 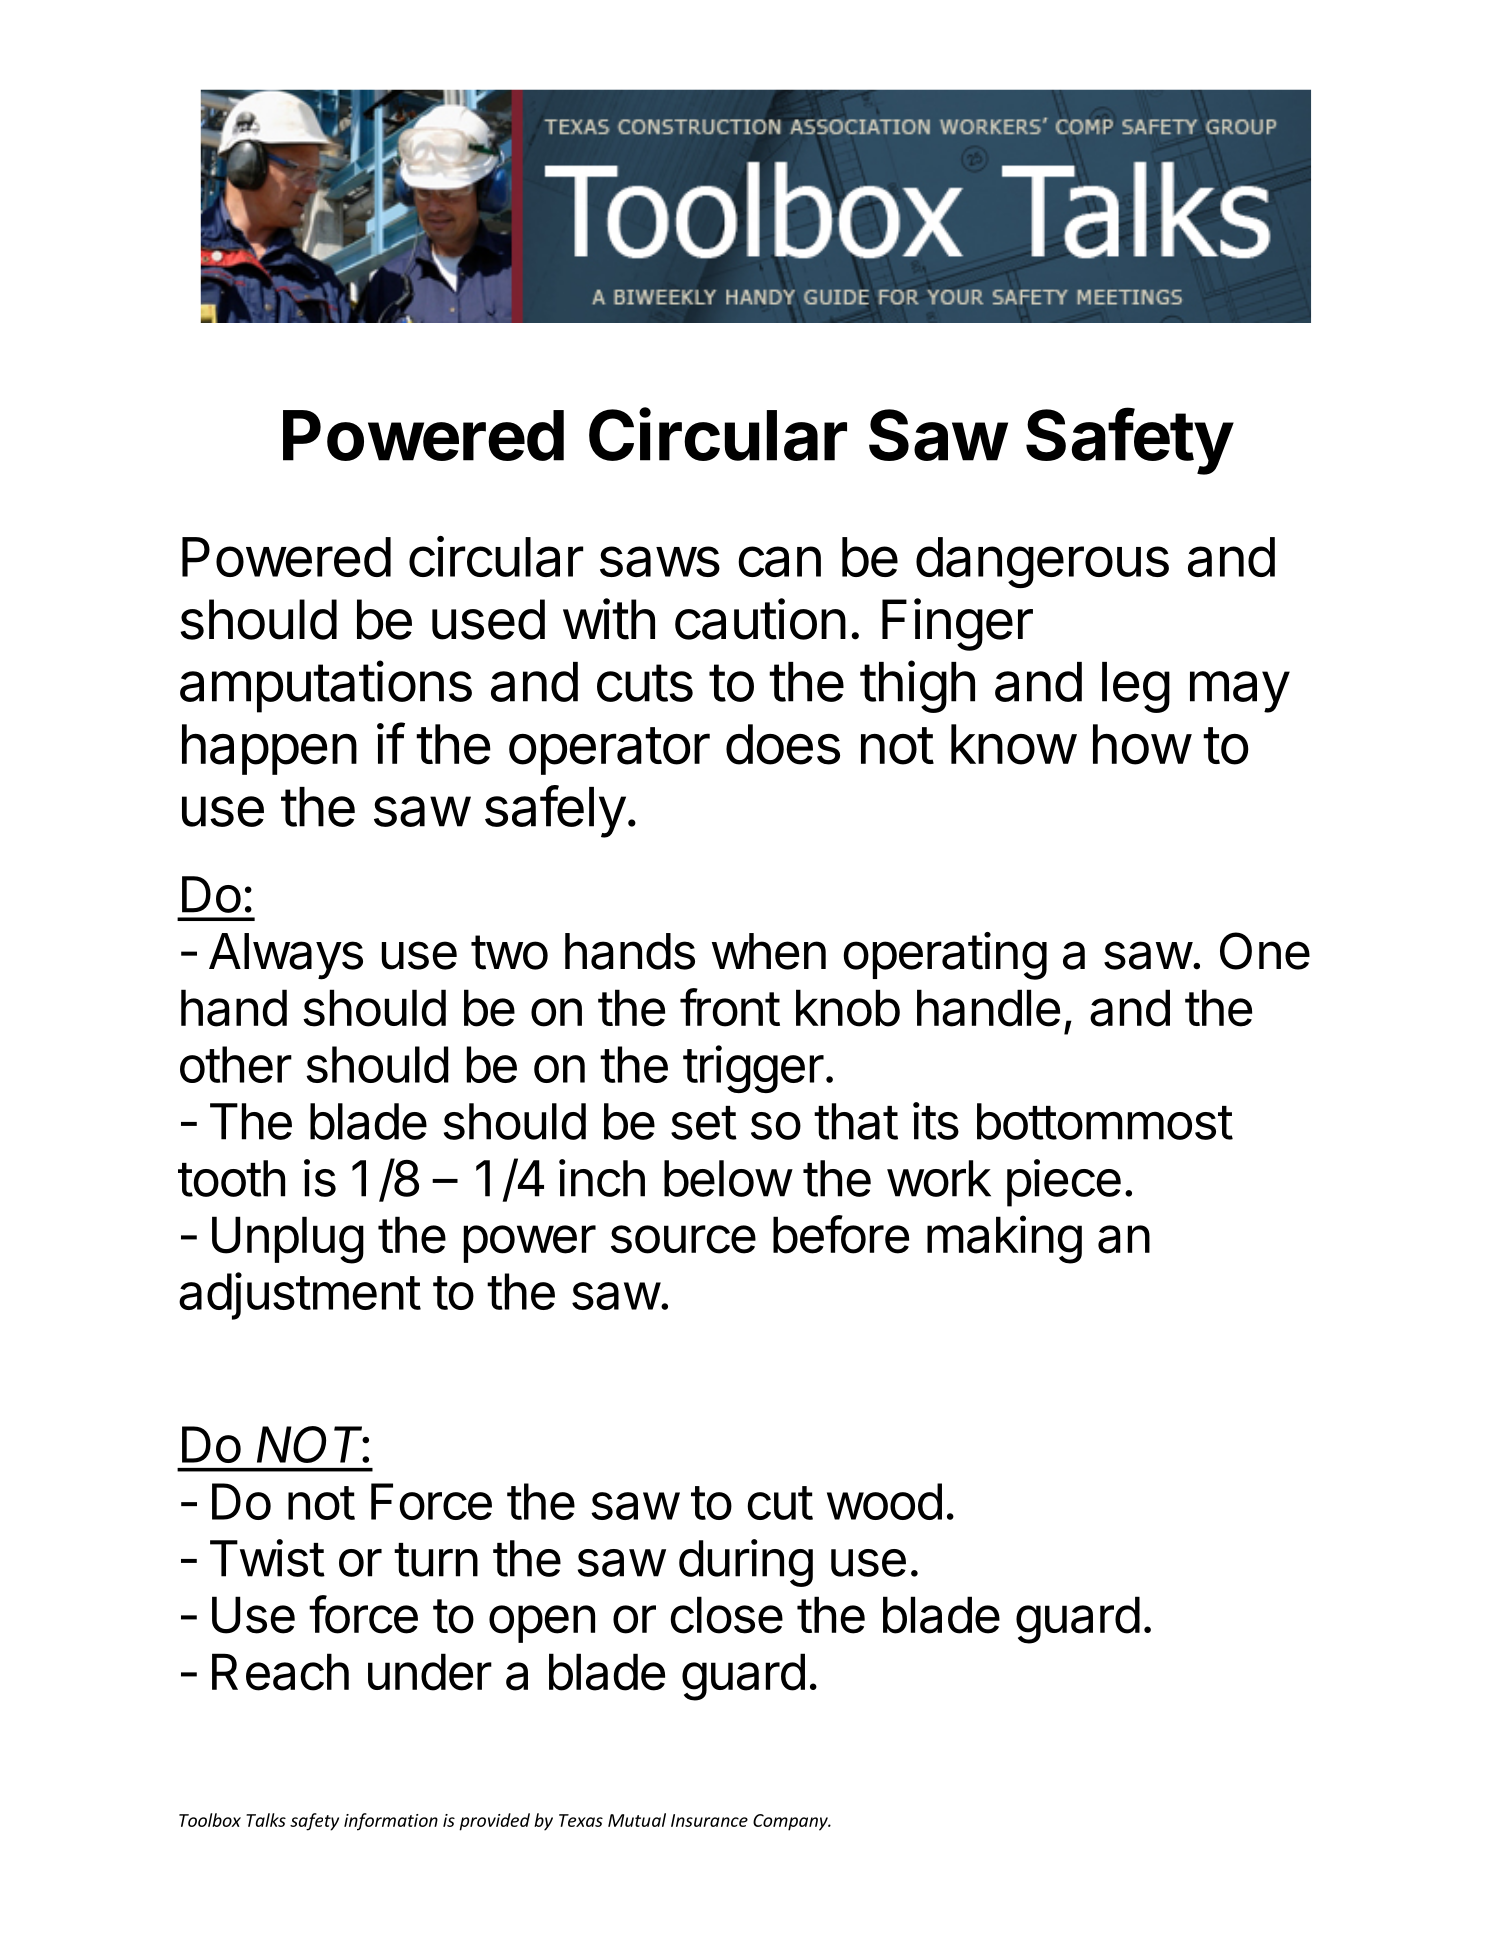 What do you see at coordinates (1064, 1183) in the screenshot?
I see `piece` at bounding box center [1064, 1183].
